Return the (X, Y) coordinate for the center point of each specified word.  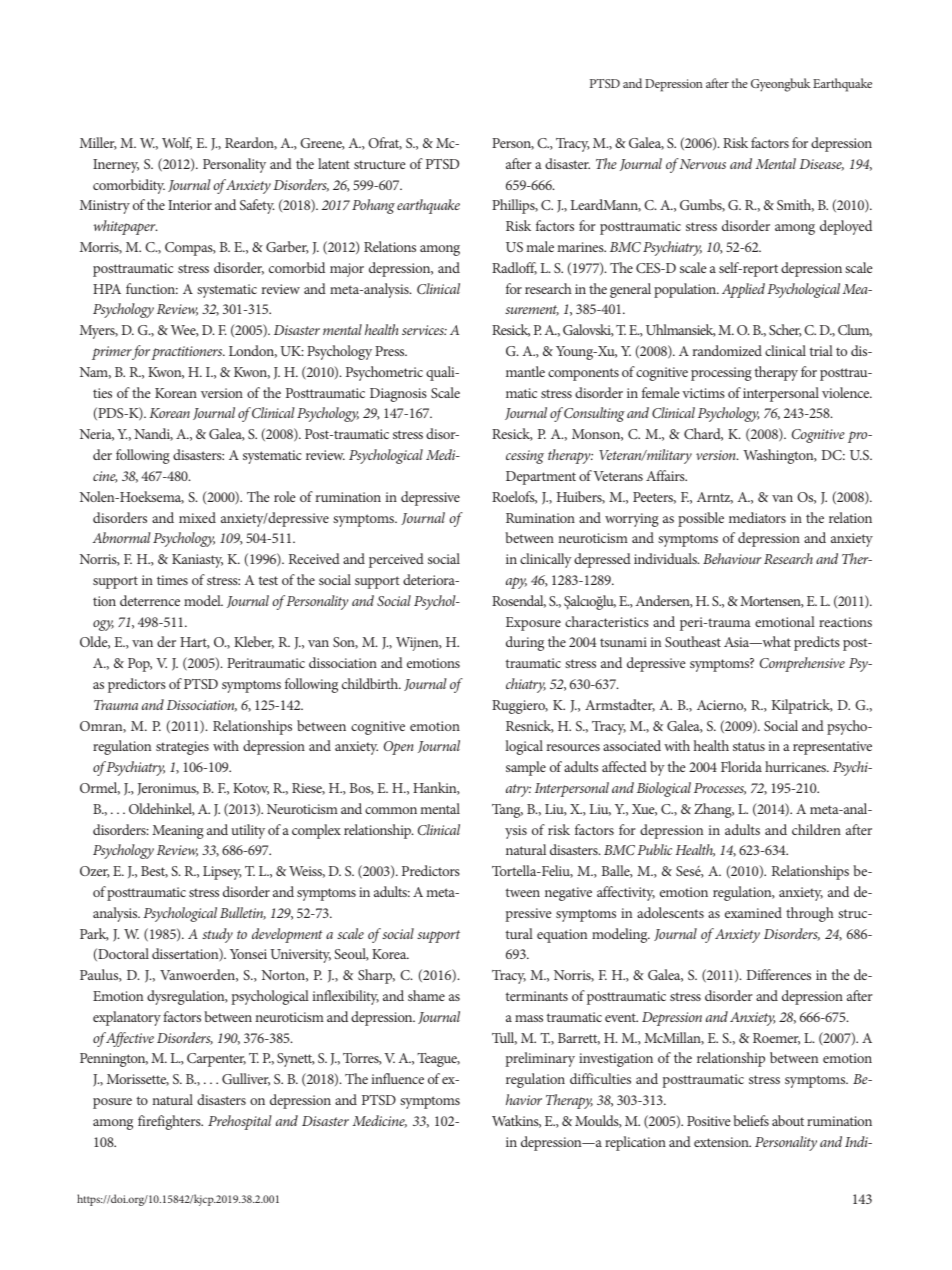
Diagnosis (398, 395)
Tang (507, 811)
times (172, 580)
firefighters (170, 1122)
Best (154, 872)
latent (334, 163)
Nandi (153, 434)
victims (703, 393)
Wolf (177, 143)
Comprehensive (802, 664)
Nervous (703, 164)
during (525, 643)
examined (753, 912)
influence (397, 1078)
